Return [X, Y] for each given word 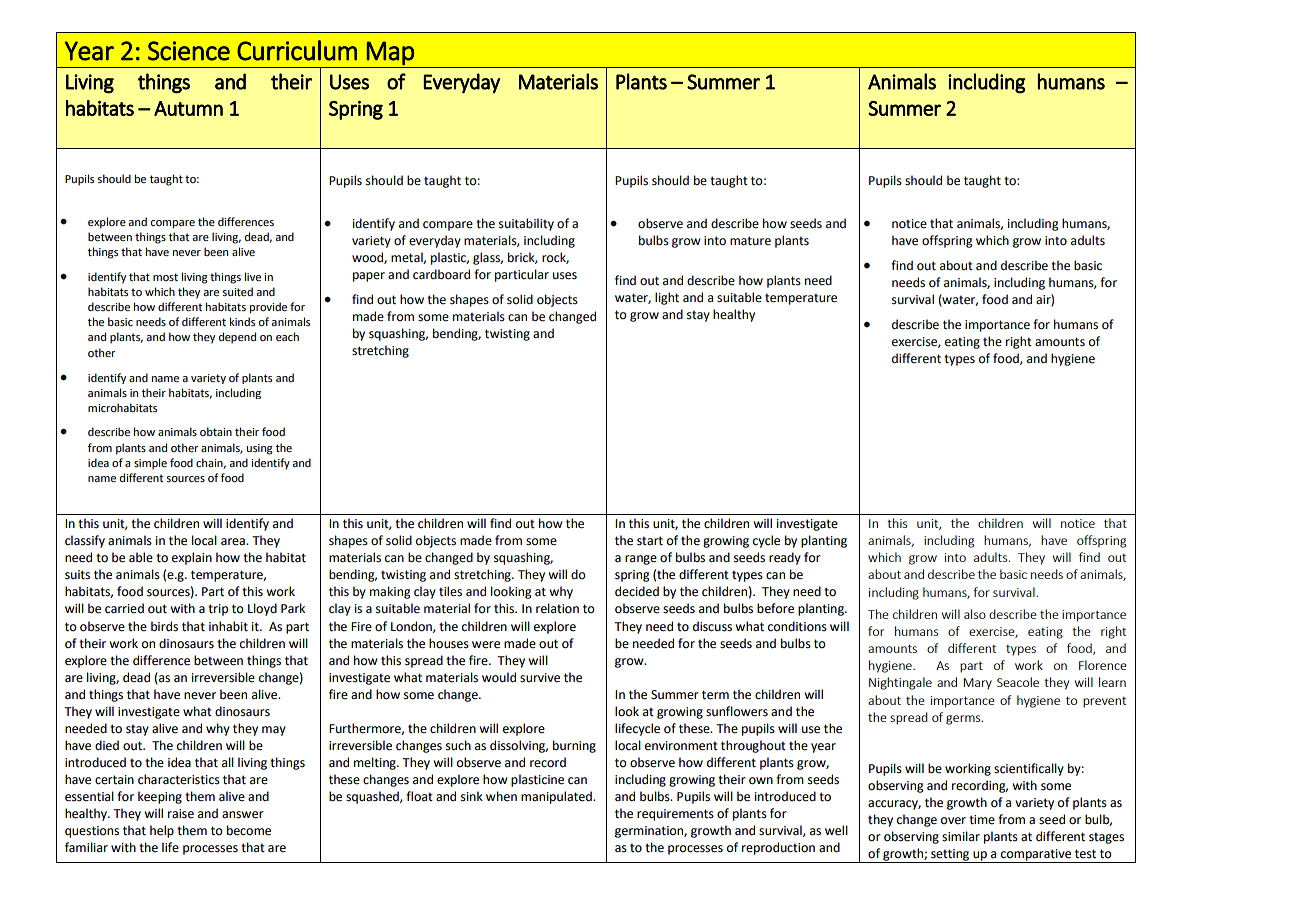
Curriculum [297, 50]
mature [750, 241]
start [650, 541]
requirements [675, 815]
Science [189, 51]
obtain [216, 431]
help [162, 831]
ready [785, 558]
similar [961, 836]
